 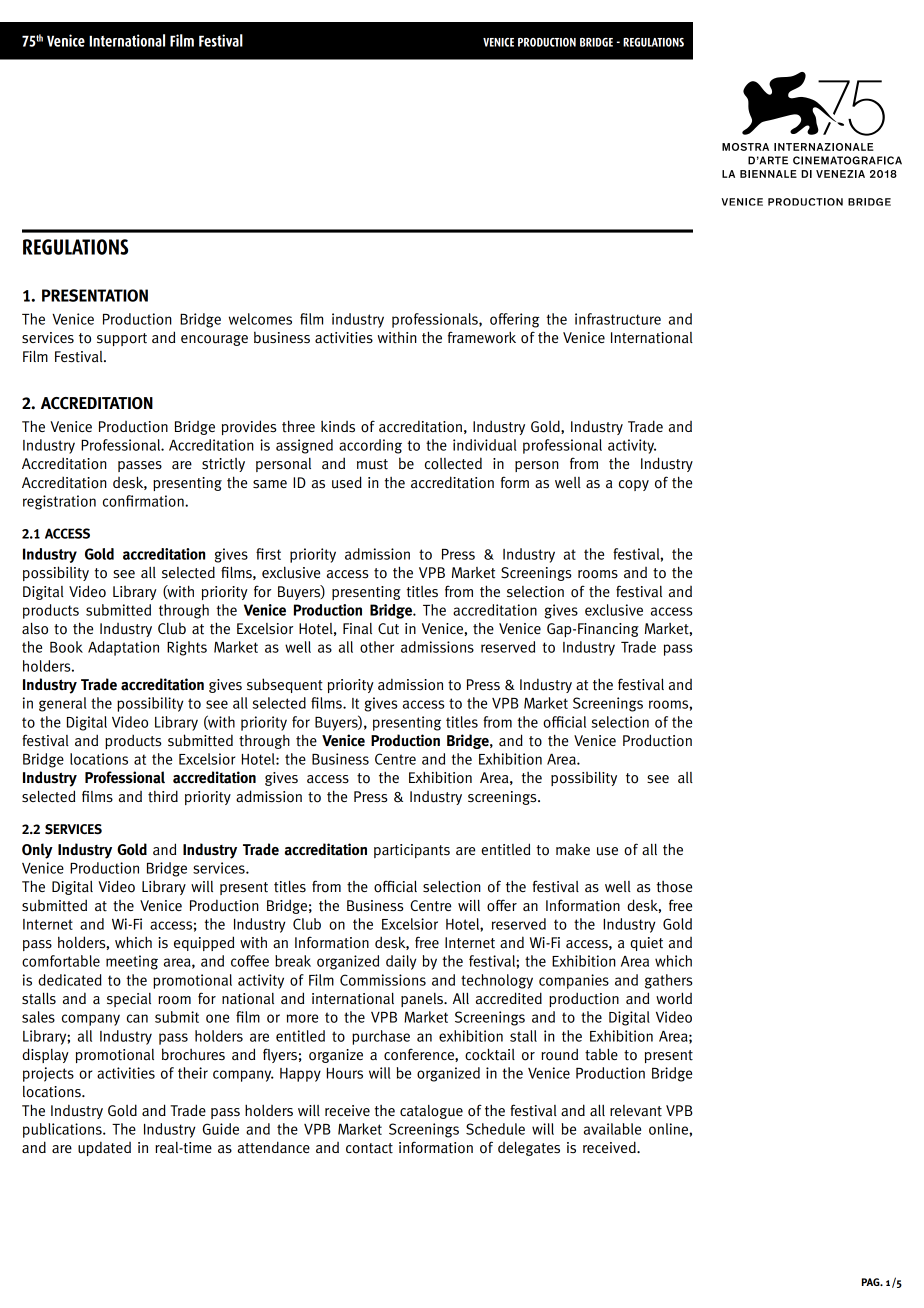 I want to click on welcomes, so click(x=260, y=319).
